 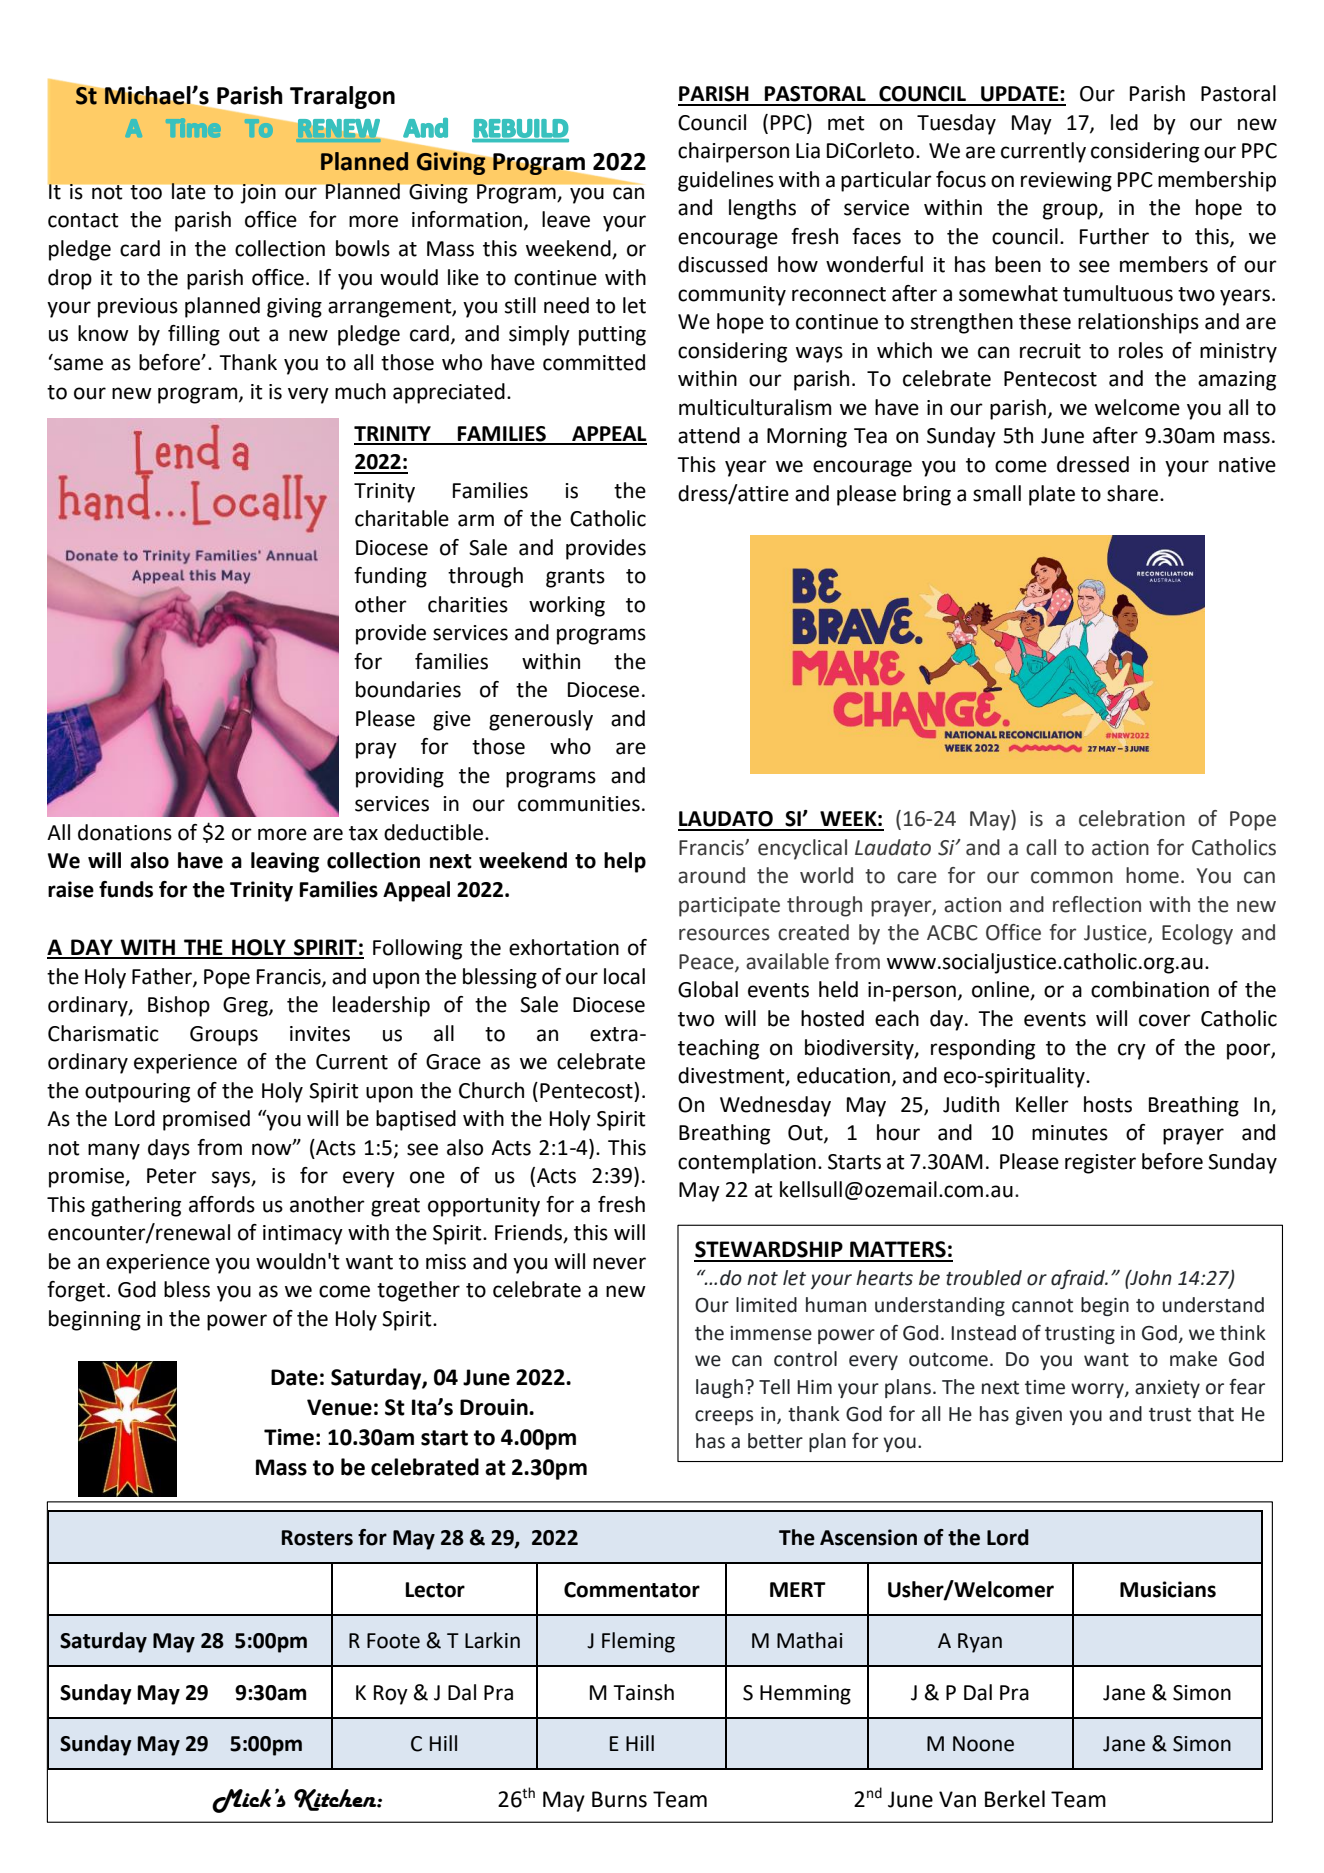 What do you see at coordinates (246, 1007) in the screenshot?
I see `Greg` at bounding box center [246, 1007].
